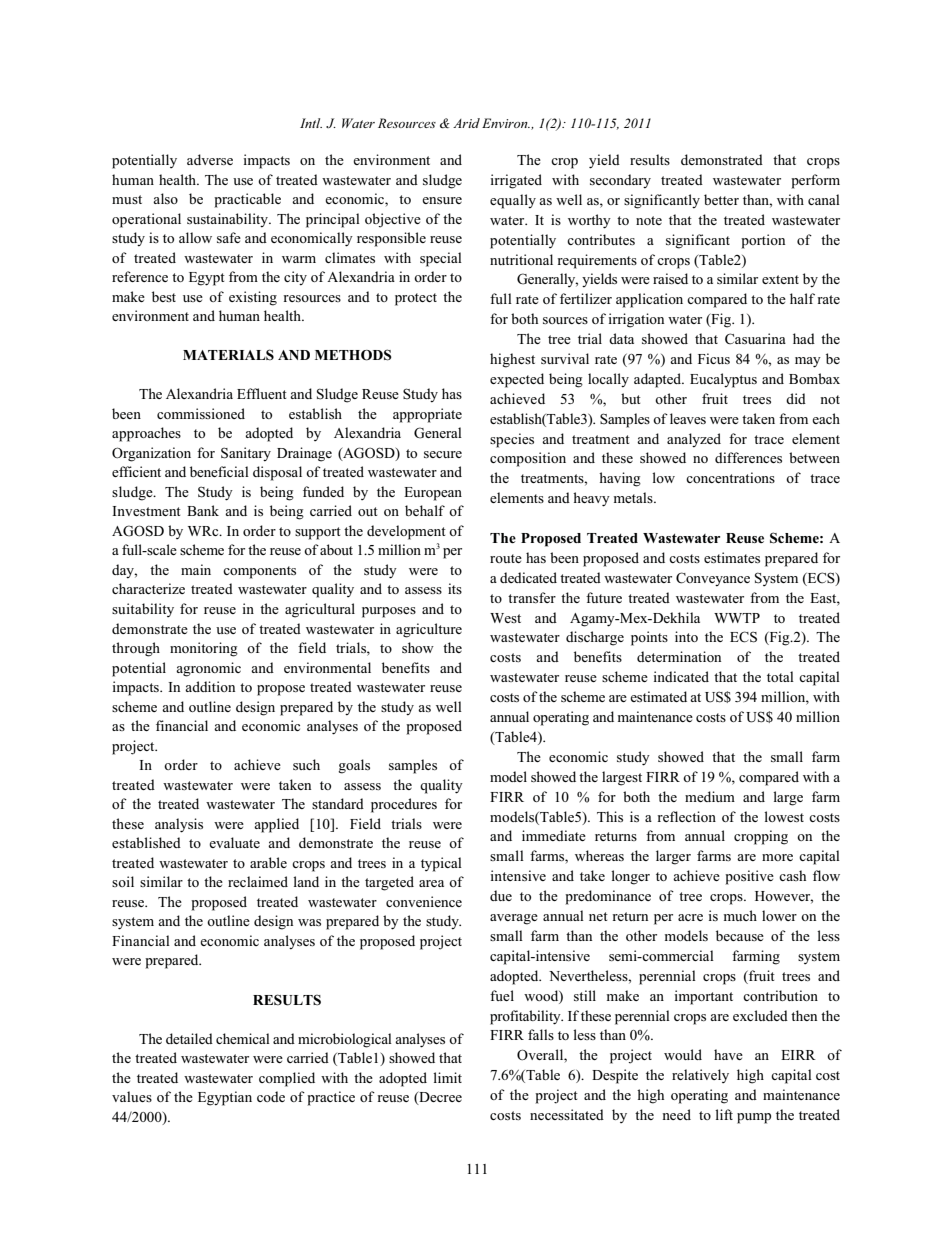  What do you see at coordinates (204, 649) in the screenshot?
I see `monitoring` at bounding box center [204, 649].
